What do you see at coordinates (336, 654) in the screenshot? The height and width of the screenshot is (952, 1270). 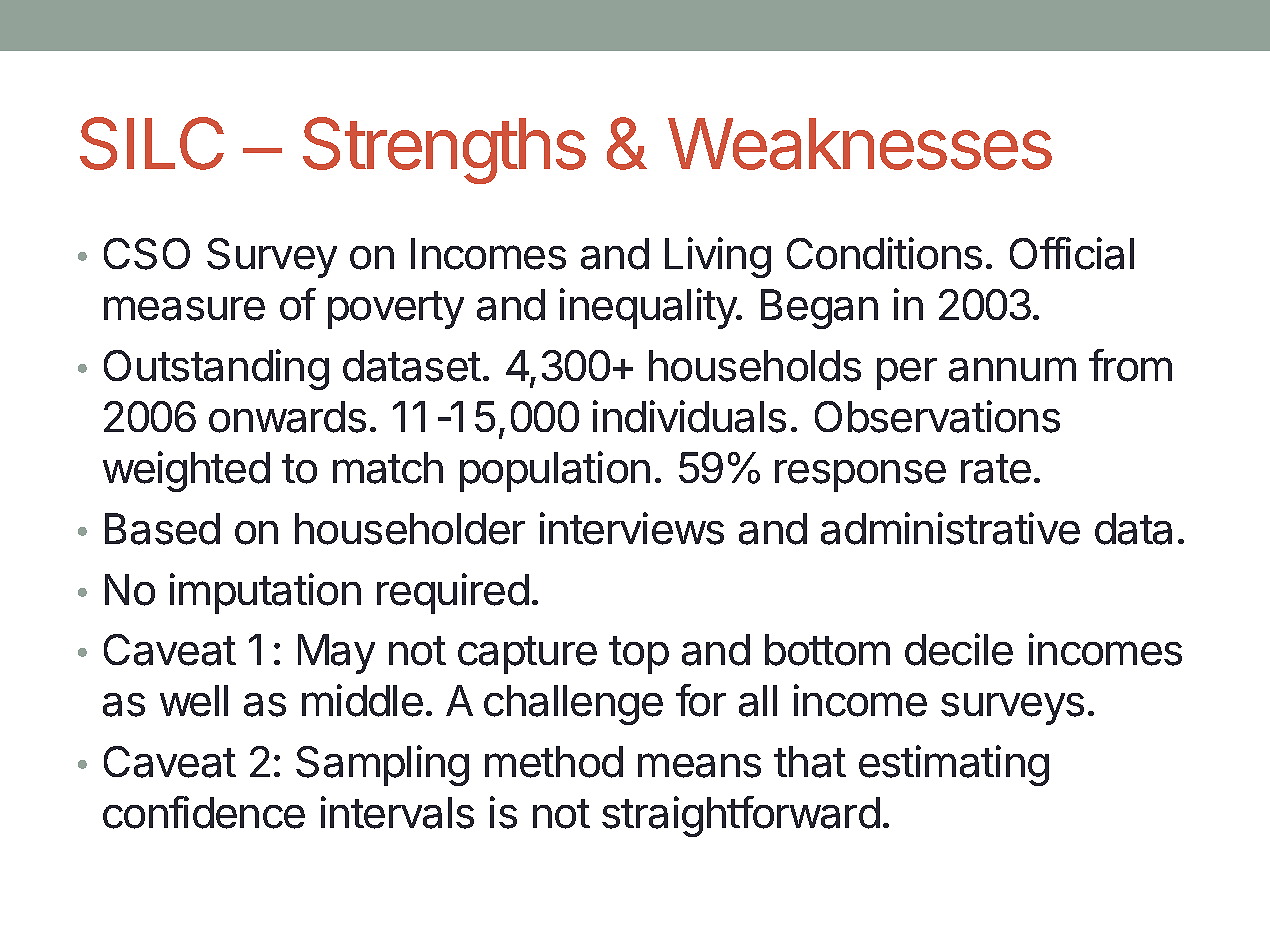 I see `May` at bounding box center [336, 654].
